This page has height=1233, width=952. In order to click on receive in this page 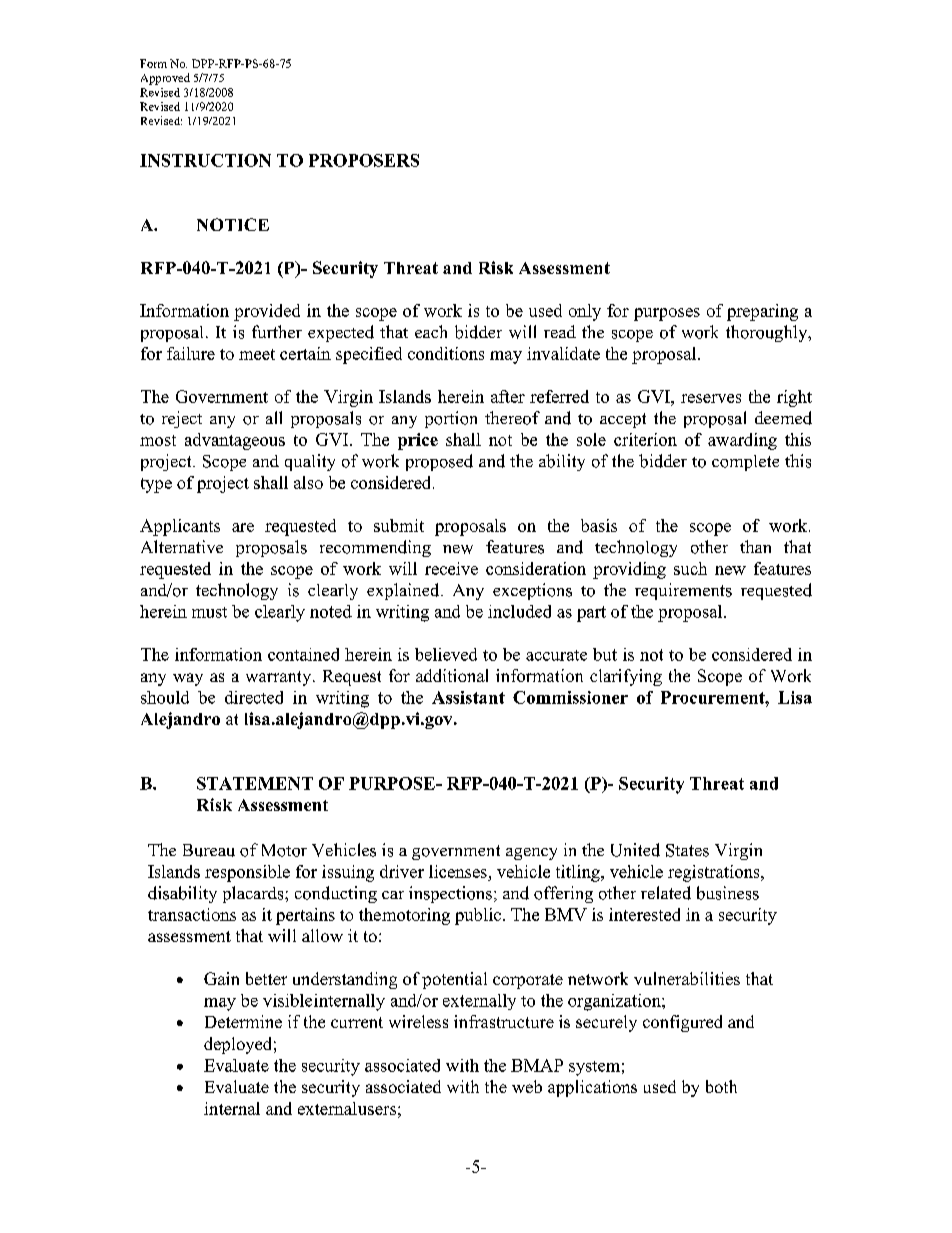, I will do `click(451, 568)`.
